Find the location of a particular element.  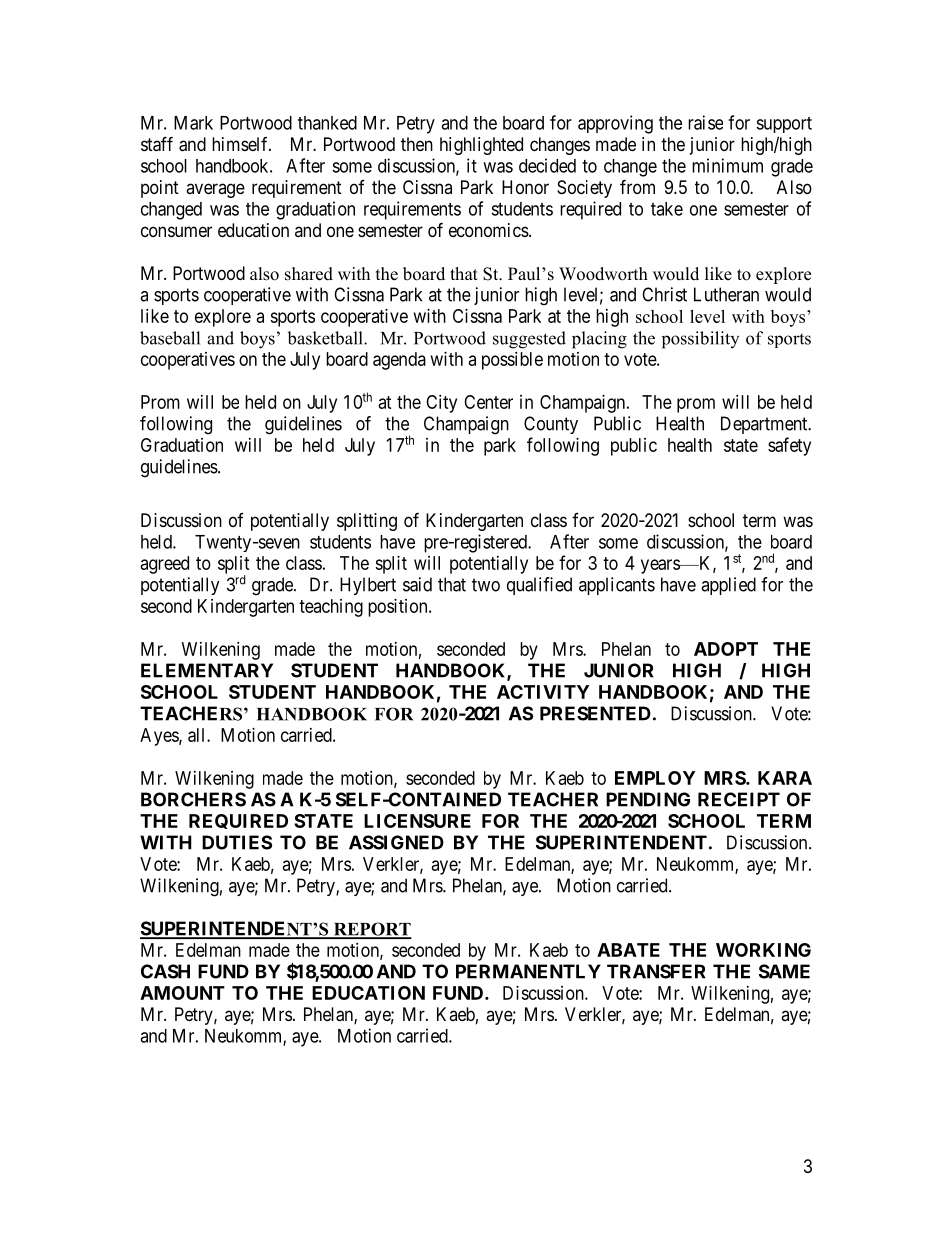

LICENSURE is located at coordinates (417, 821).
